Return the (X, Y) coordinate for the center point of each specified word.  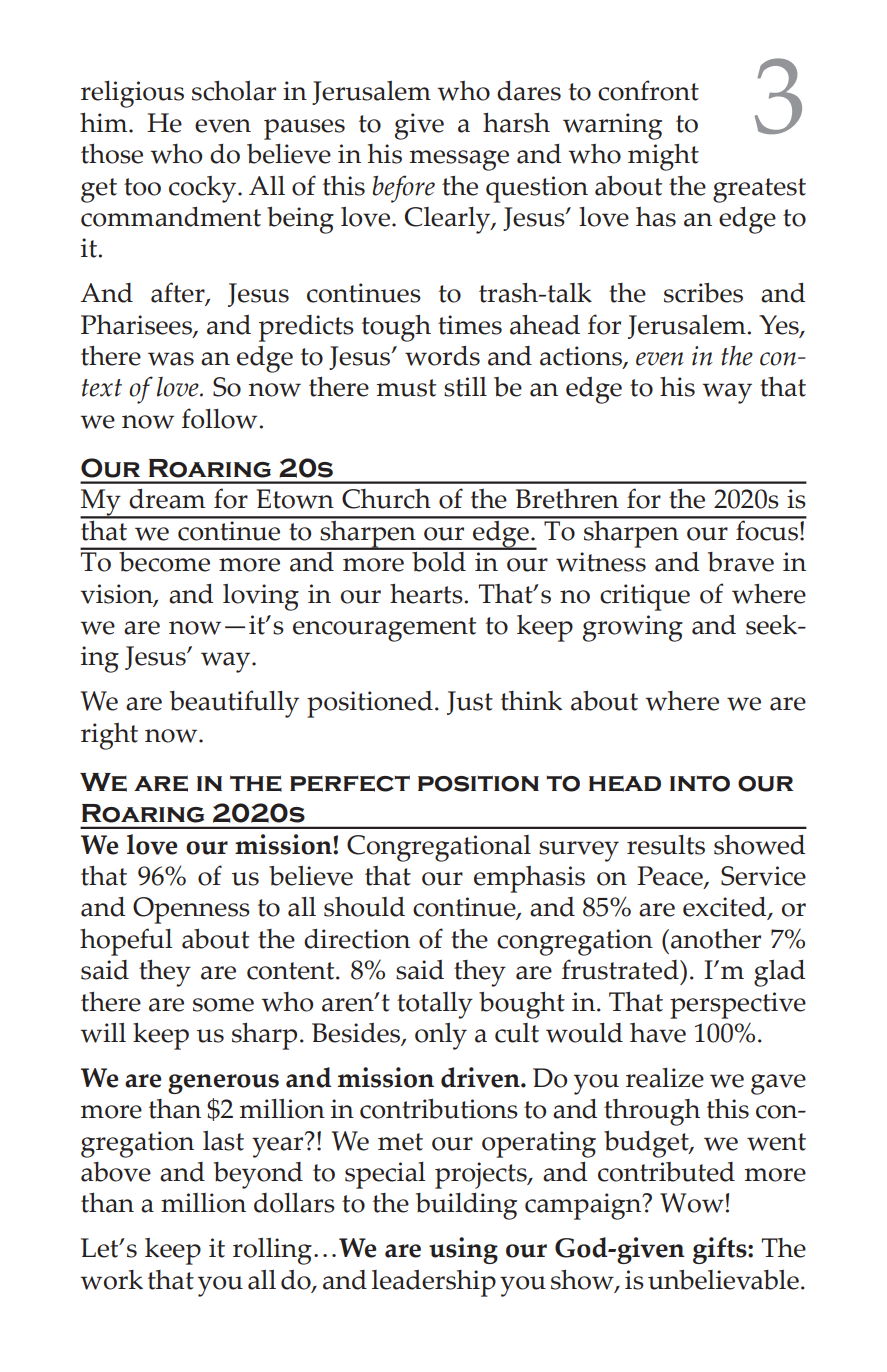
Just (470, 703)
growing (633, 628)
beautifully (234, 704)
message (459, 160)
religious (132, 94)
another (716, 939)
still (465, 387)
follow (221, 418)
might (663, 157)
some (223, 1005)
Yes (780, 326)
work (111, 1280)
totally (435, 1005)
